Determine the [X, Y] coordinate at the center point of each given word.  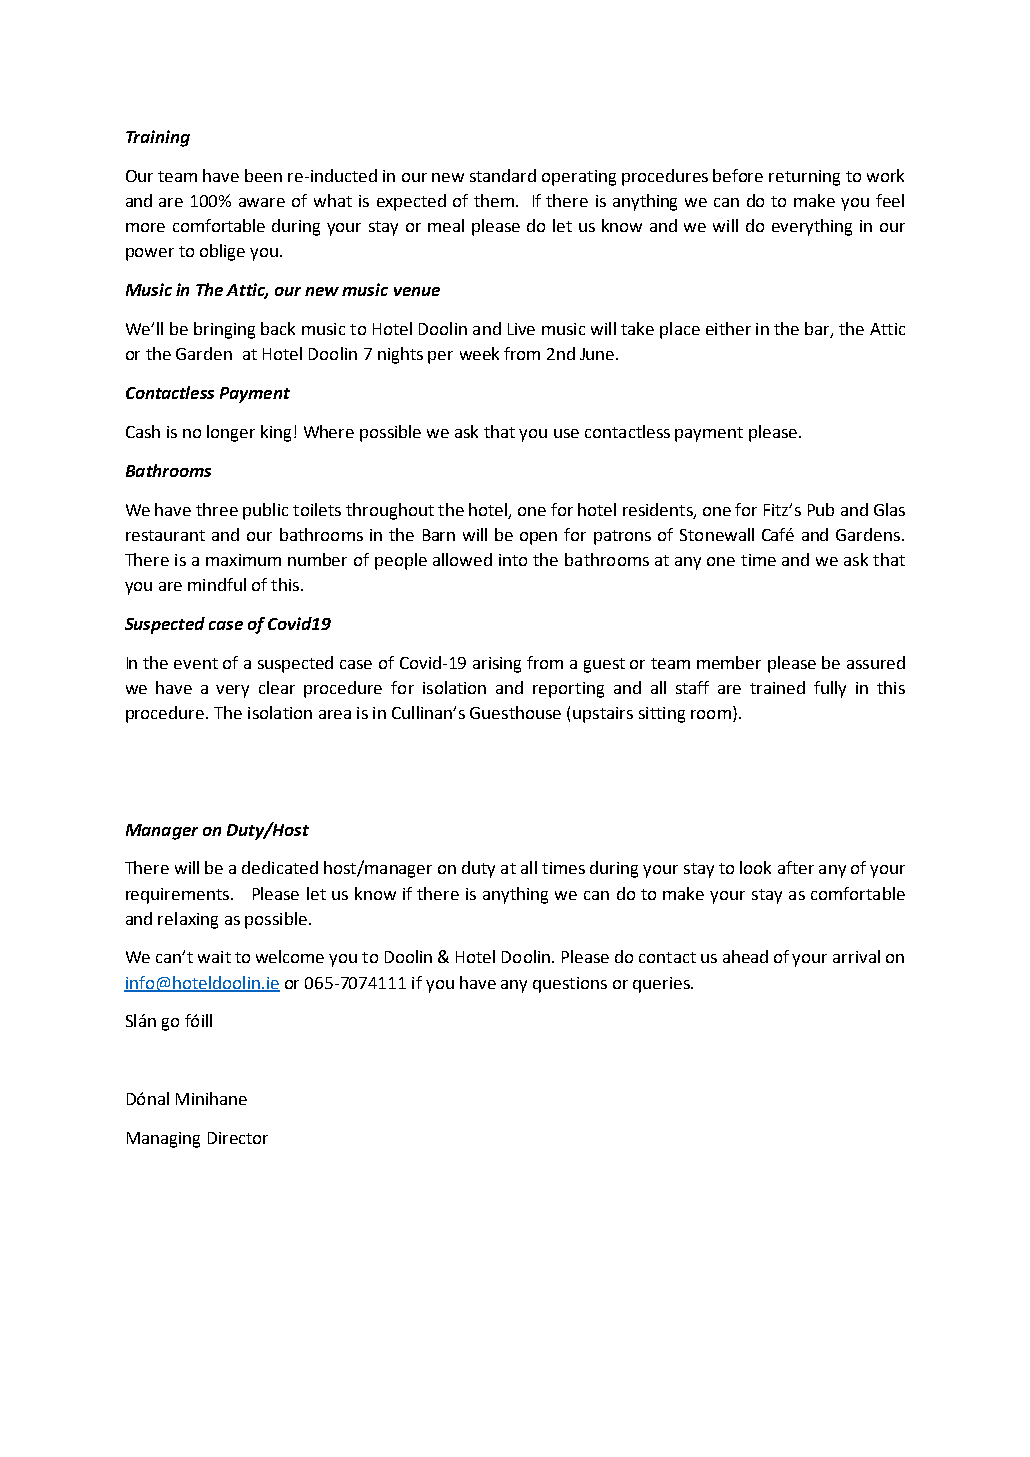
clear [277, 687]
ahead [745, 956]
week [479, 353]
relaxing [188, 920]
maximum [243, 560]
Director [238, 1138]
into [513, 560]
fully [830, 689]
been [263, 175]
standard [503, 175]
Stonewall [717, 534]
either [728, 328]
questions [570, 985]
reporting [568, 690]
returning [804, 178]
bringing [224, 330]
